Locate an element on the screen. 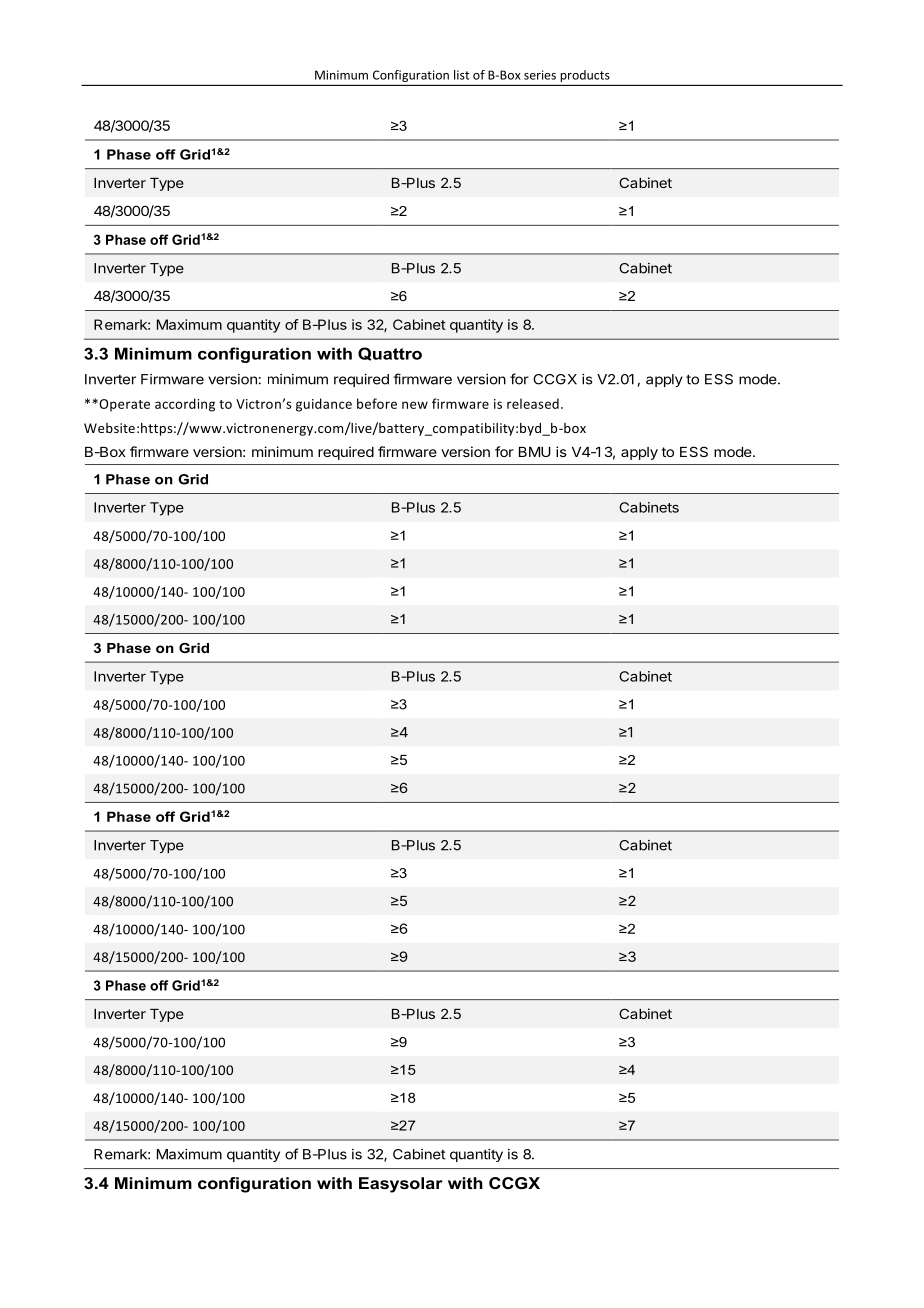 This screenshot has height=1308, width=924. series is located at coordinates (540, 75).
